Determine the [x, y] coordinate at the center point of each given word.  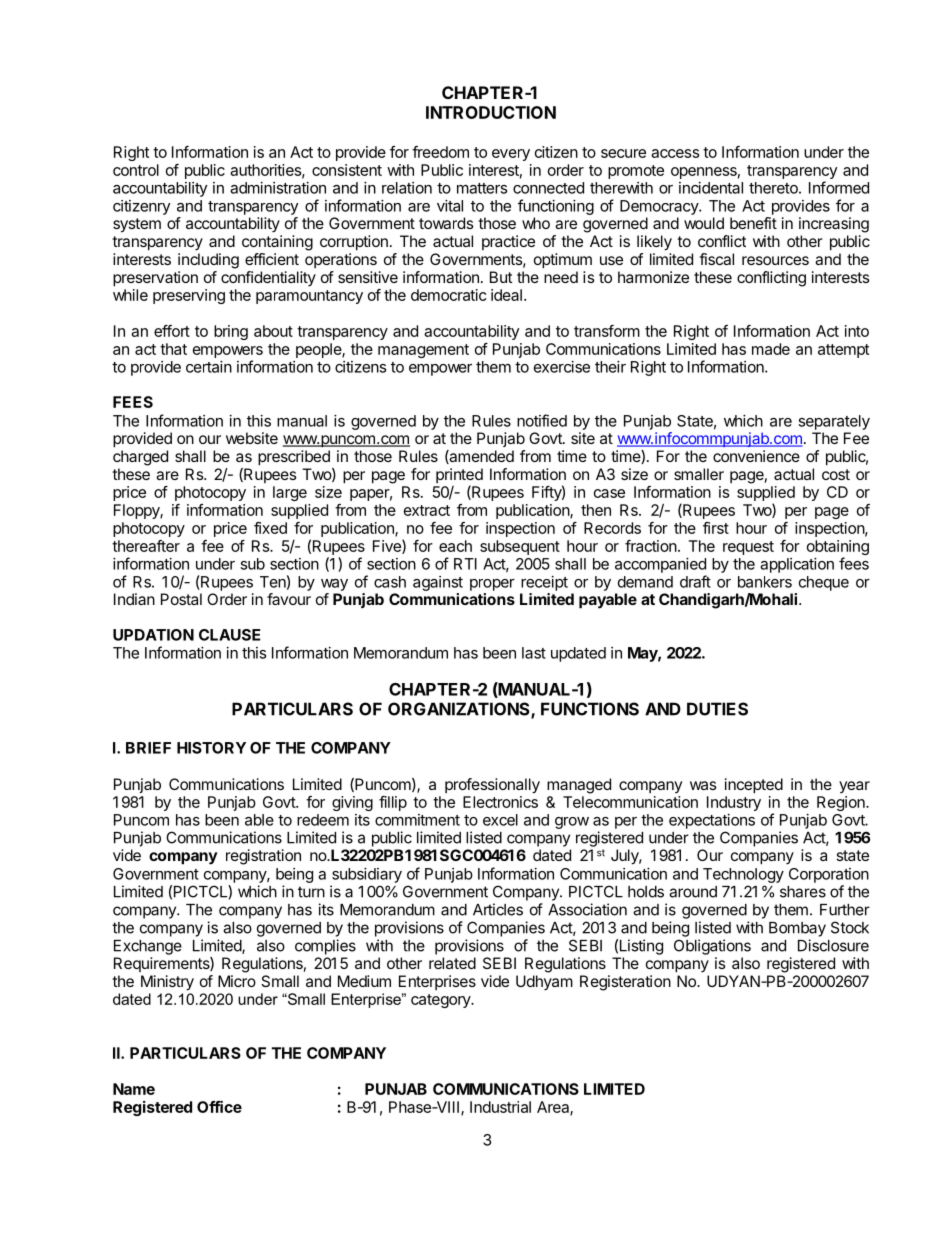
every [511, 155]
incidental [711, 188]
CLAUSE [229, 635]
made [771, 349]
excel [500, 820]
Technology [743, 875]
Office [219, 1106]
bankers [765, 582]
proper [492, 585]
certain [209, 367]
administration [278, 188]
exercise [562, 367]
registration [263, 857]
